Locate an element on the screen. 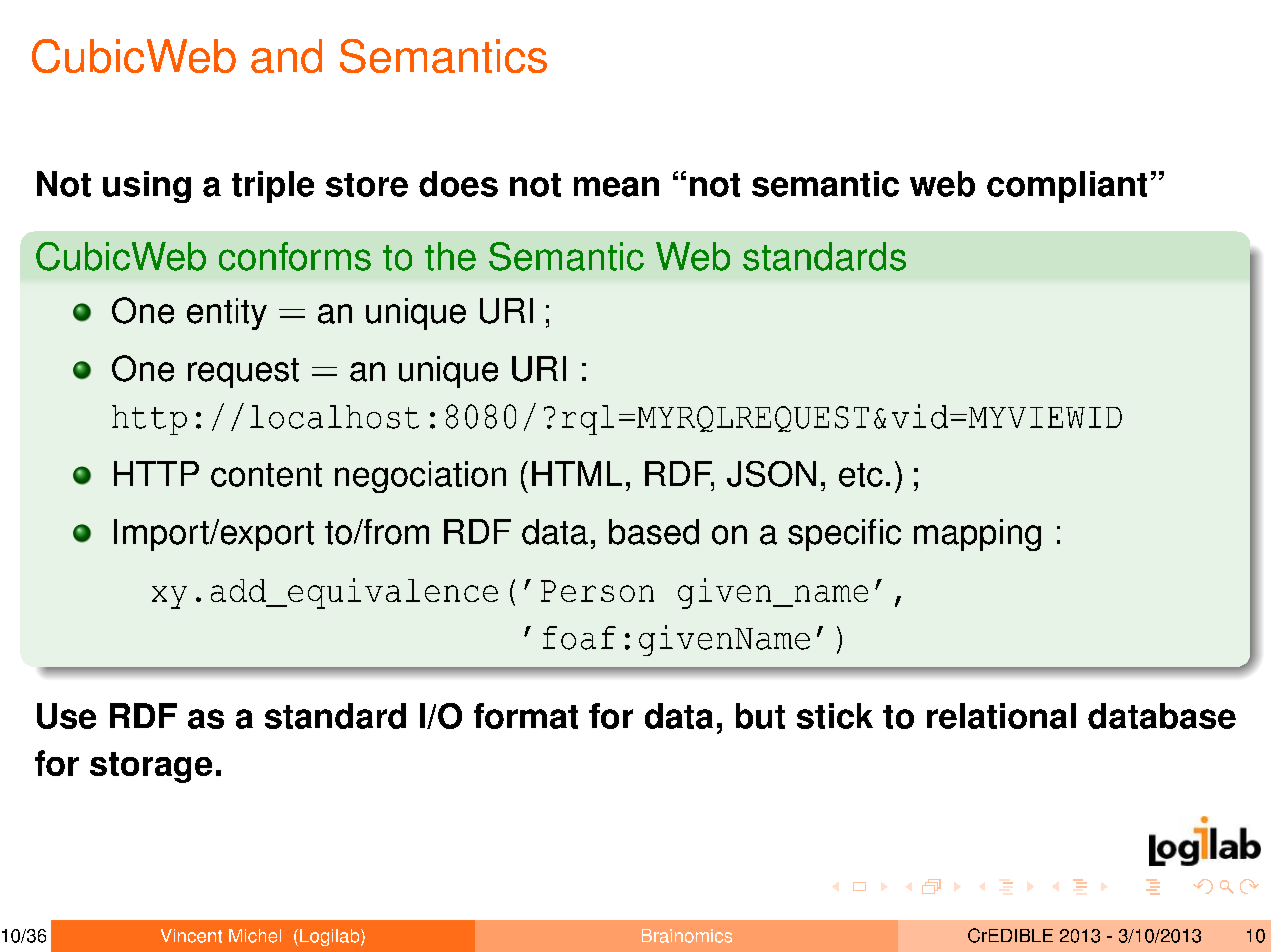 The width and height of the screenshot is (1271, 952). compliant is located at coordinates (1067, 187).
